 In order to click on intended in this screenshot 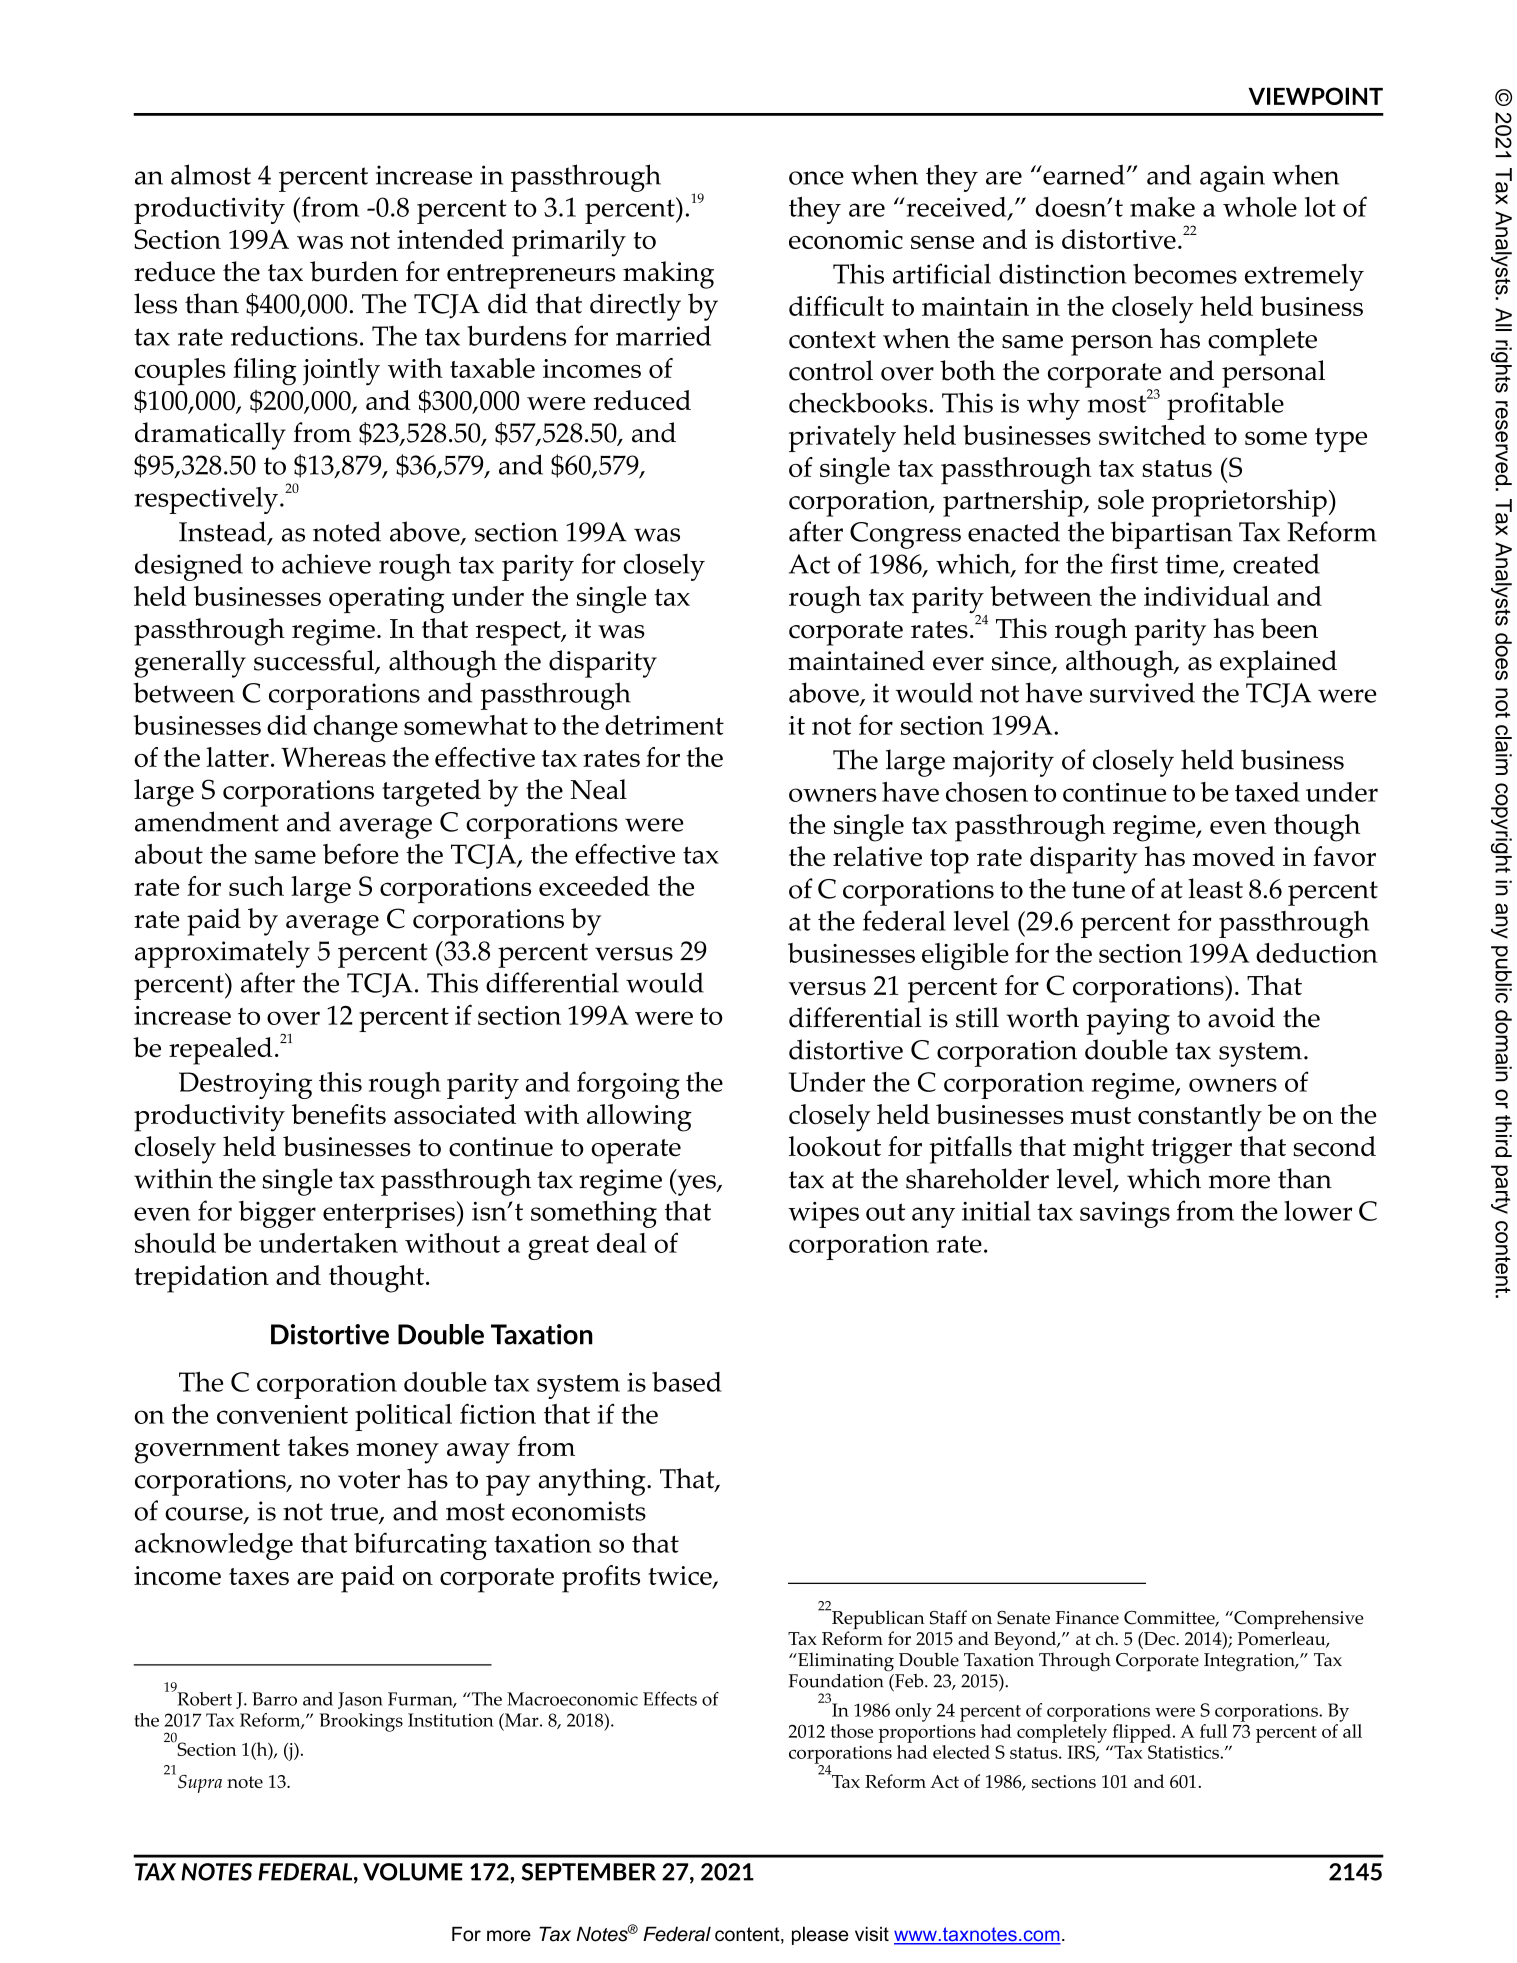, I will do `click(450, 239)`.
